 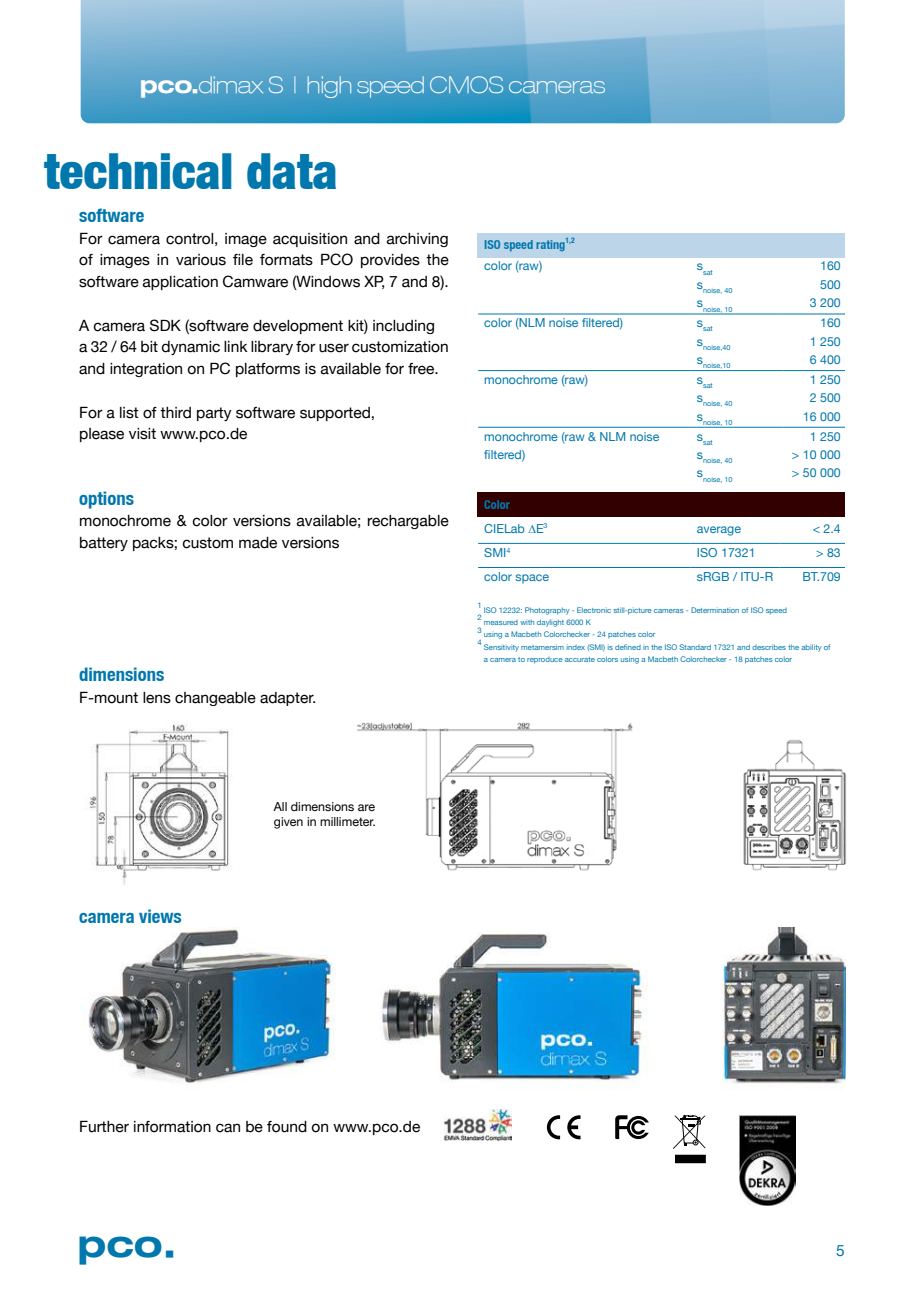 I want to click on Determination, so click(x=715, y=610).
